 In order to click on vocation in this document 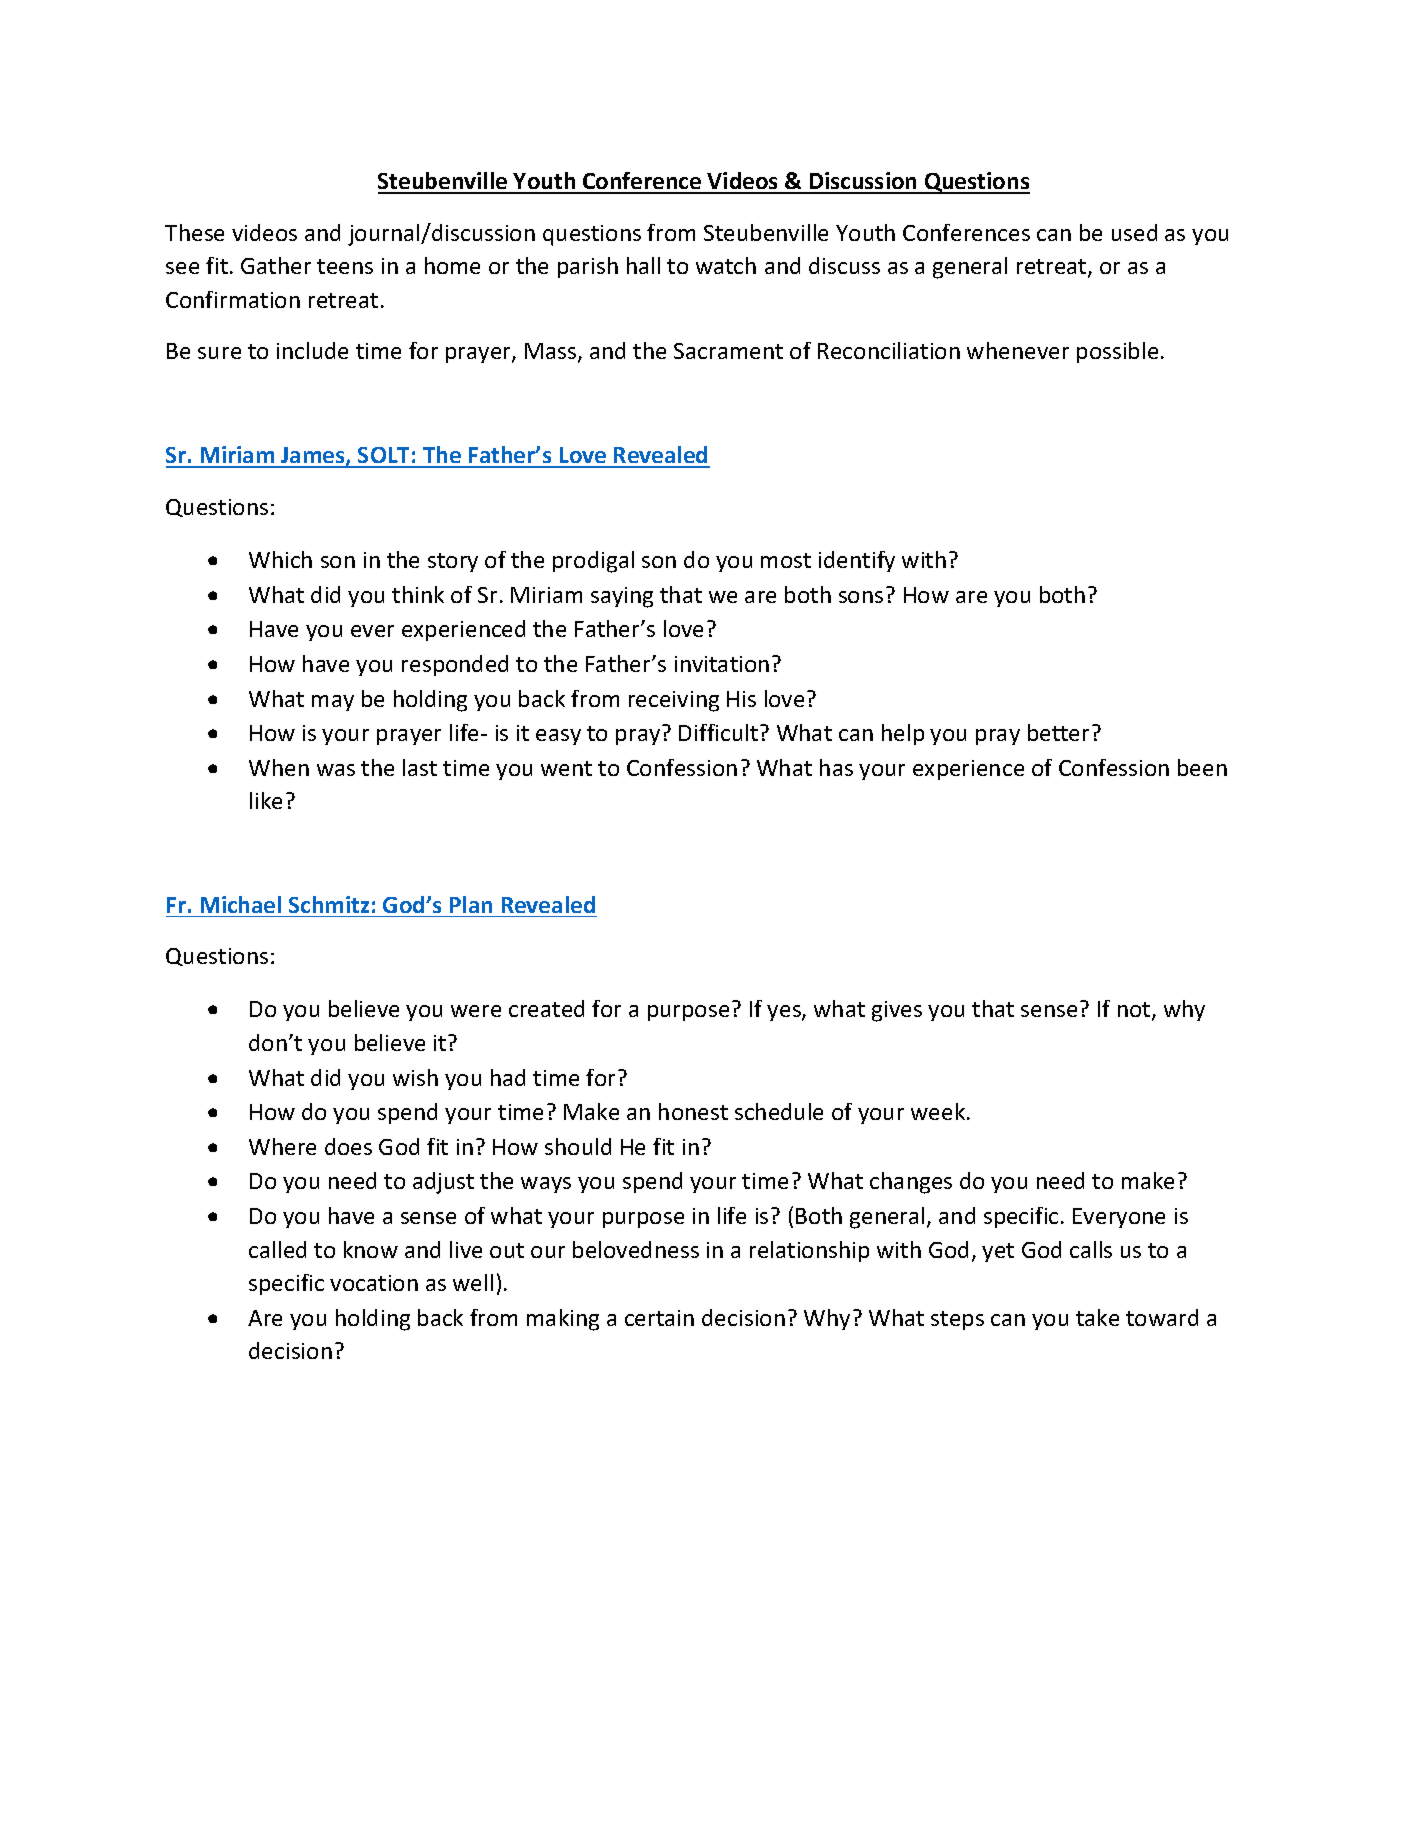, I will do `click(374, 1283)`.
